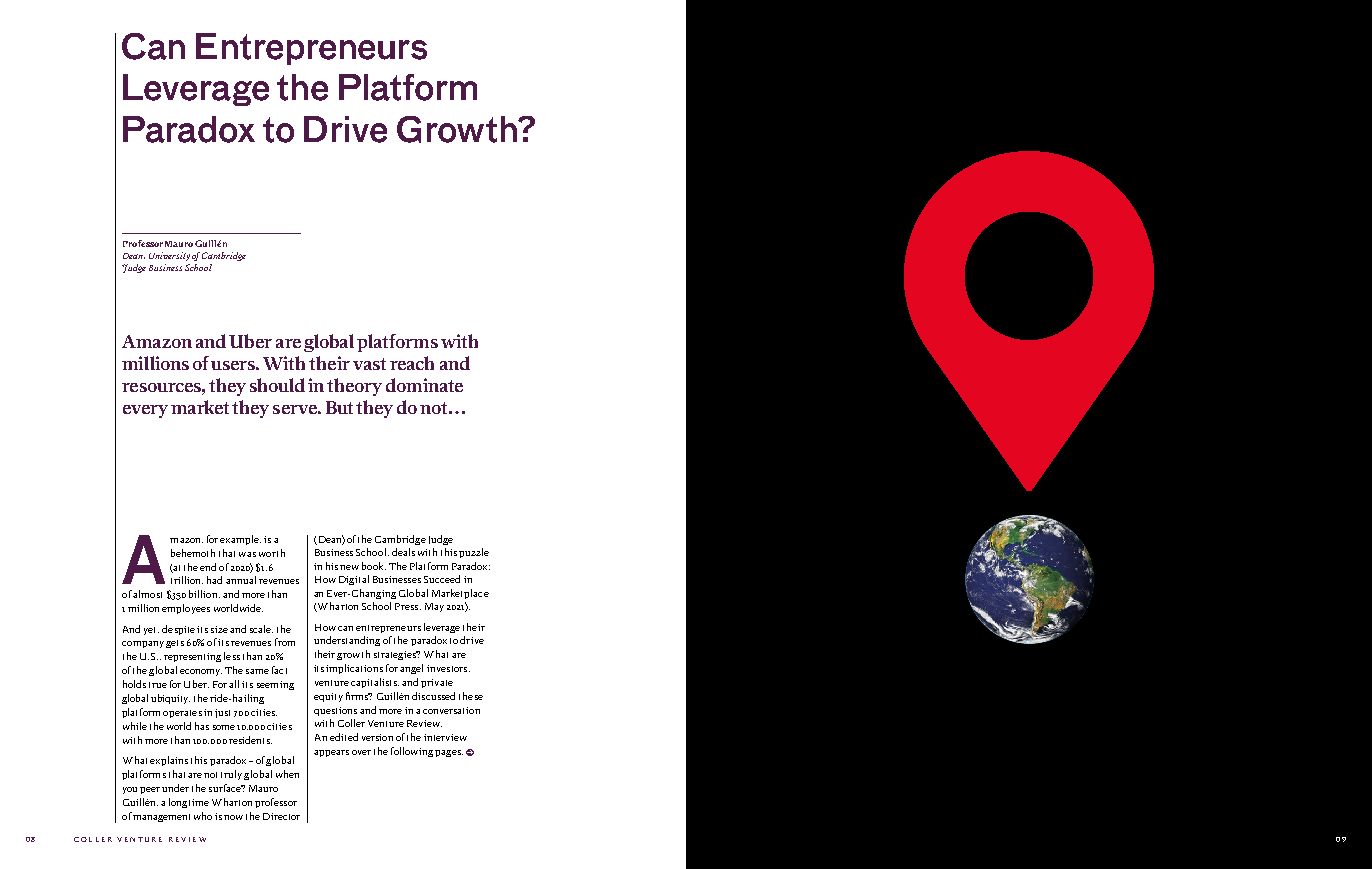 This document has width=1372, height=869. What do you see at coordinates (189, 803) in the document?
I see `longtime` at bounding box center [189, 803].
